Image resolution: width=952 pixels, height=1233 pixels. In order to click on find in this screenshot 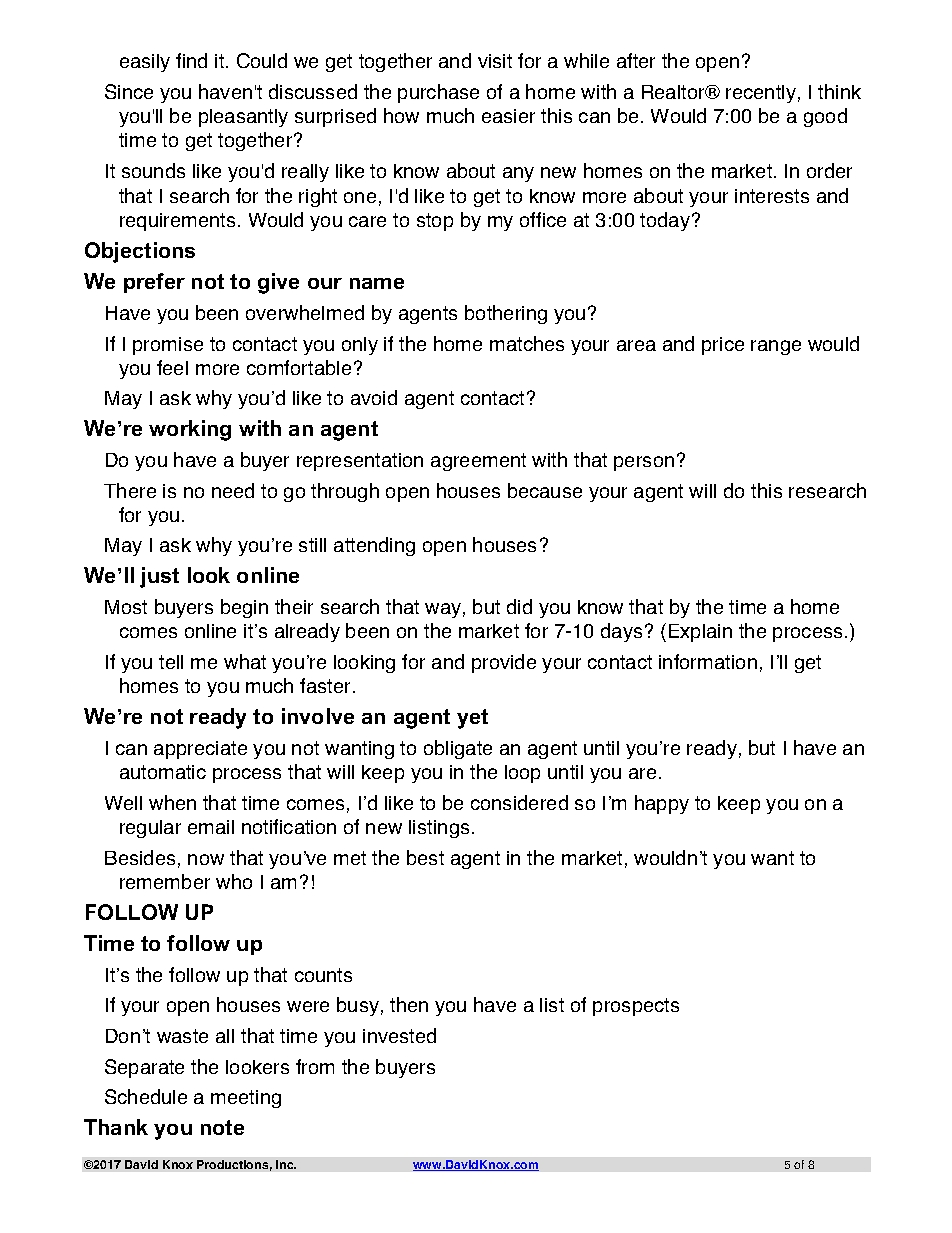, I will do `click(191, 60)`.
